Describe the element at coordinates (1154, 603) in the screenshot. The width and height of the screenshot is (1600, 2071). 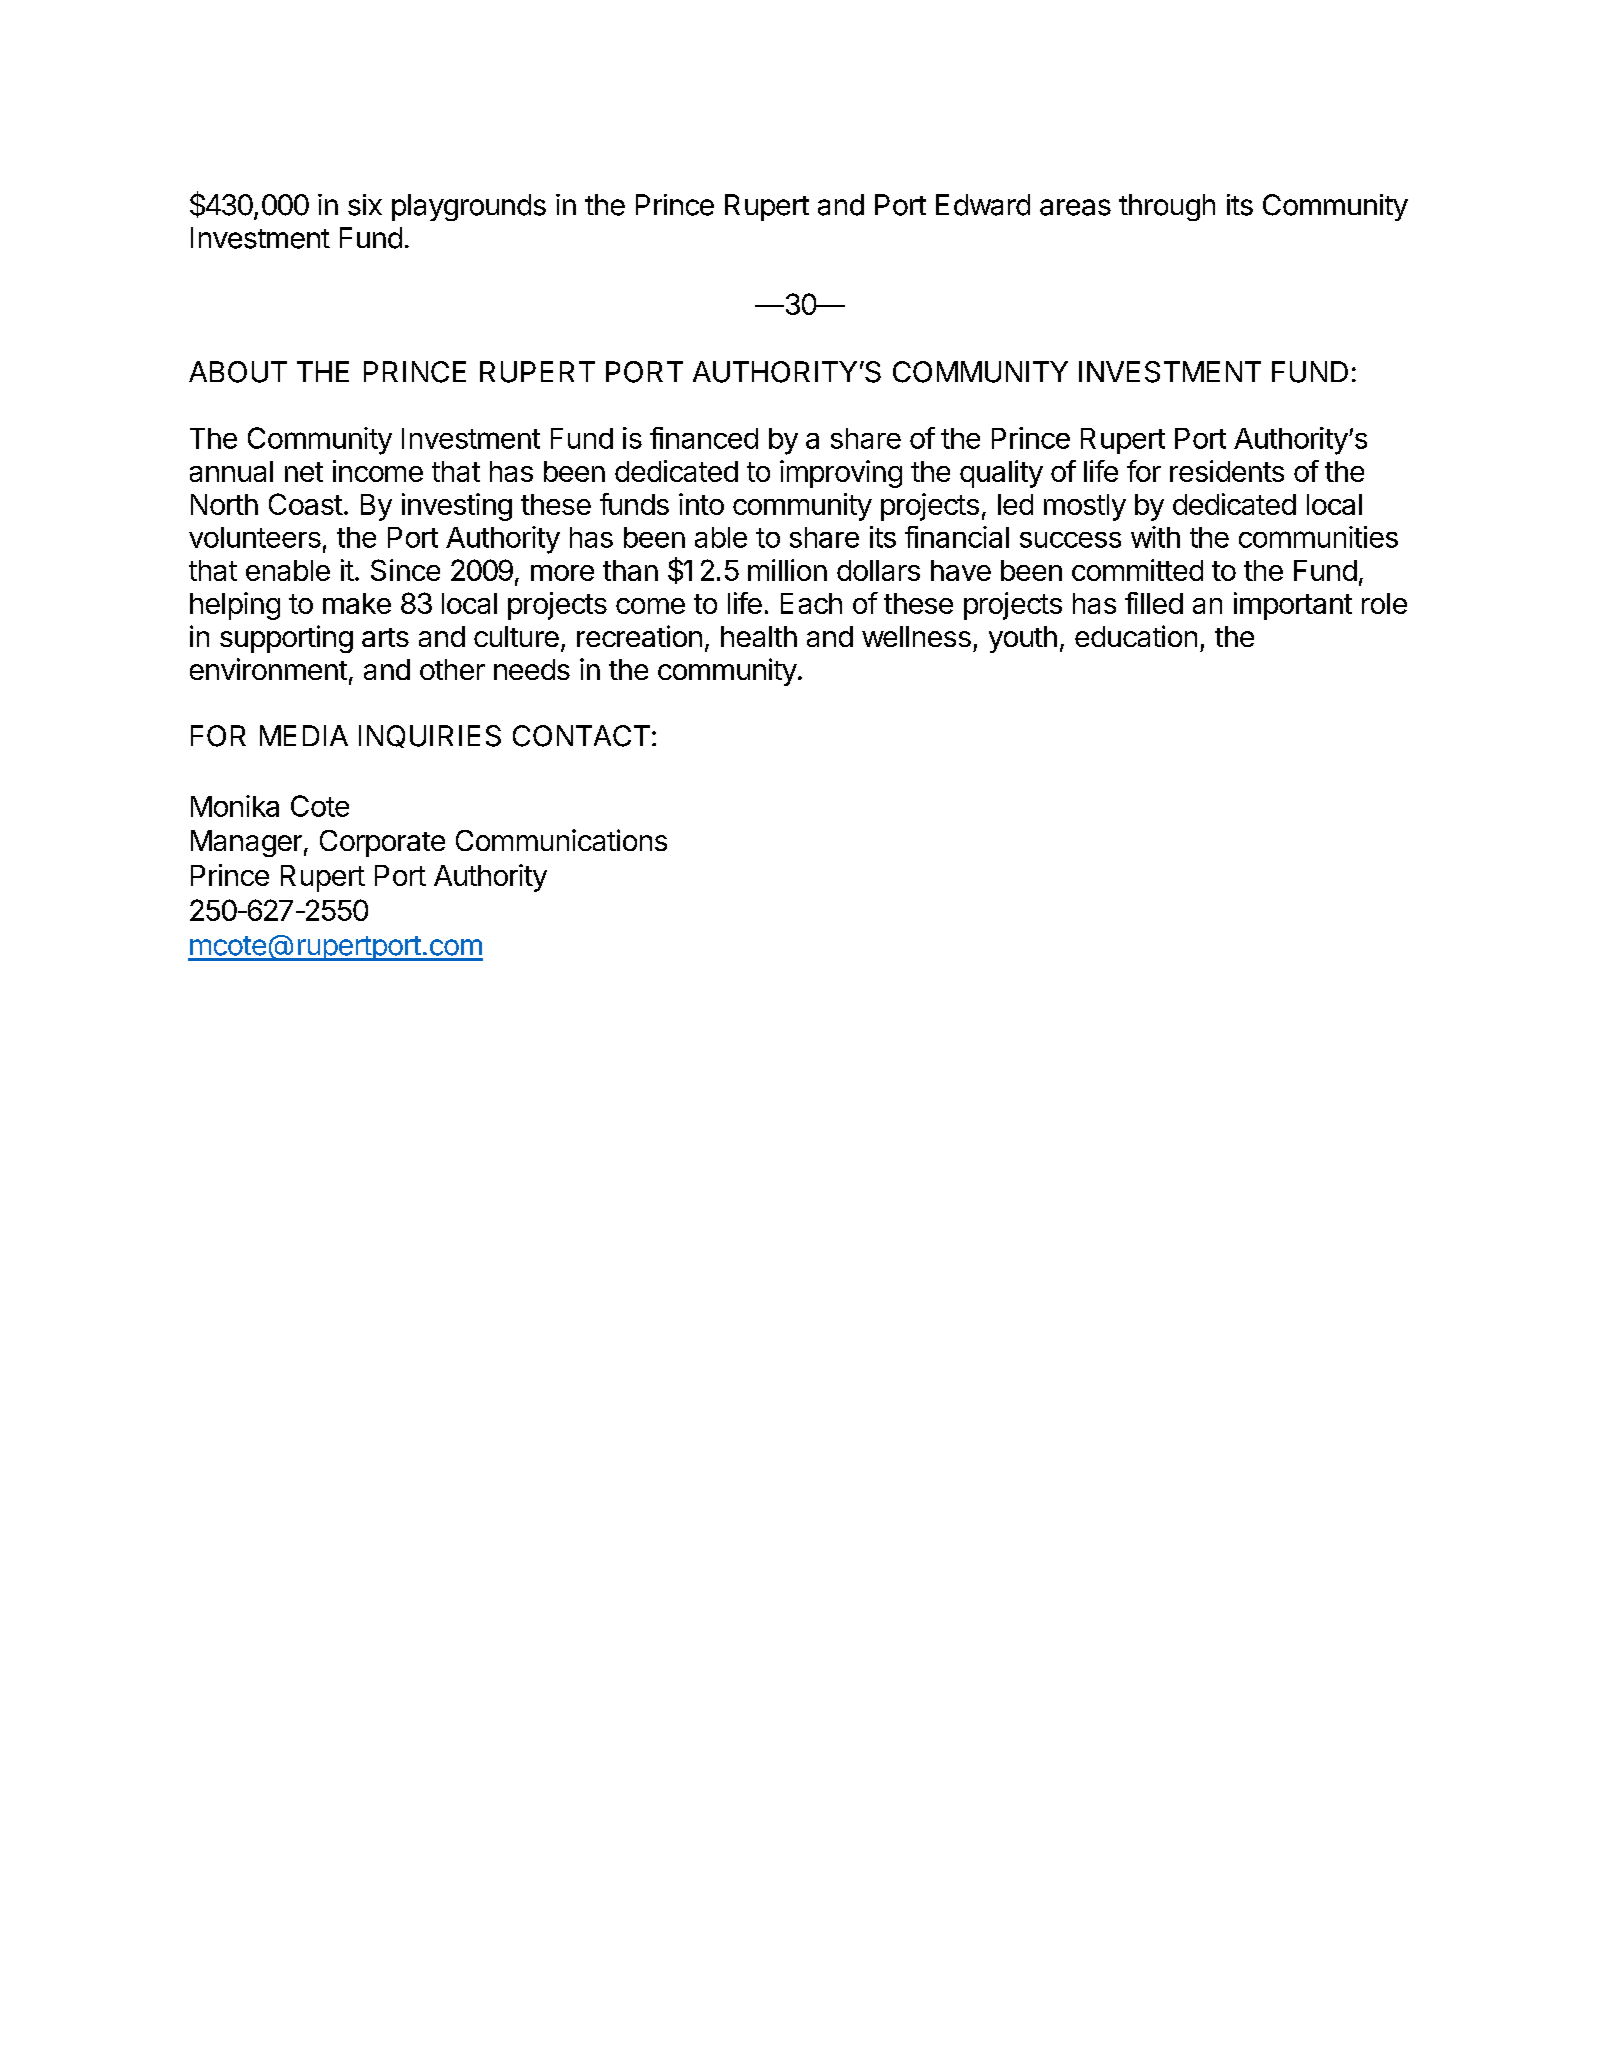
I see `filled` at that location.
